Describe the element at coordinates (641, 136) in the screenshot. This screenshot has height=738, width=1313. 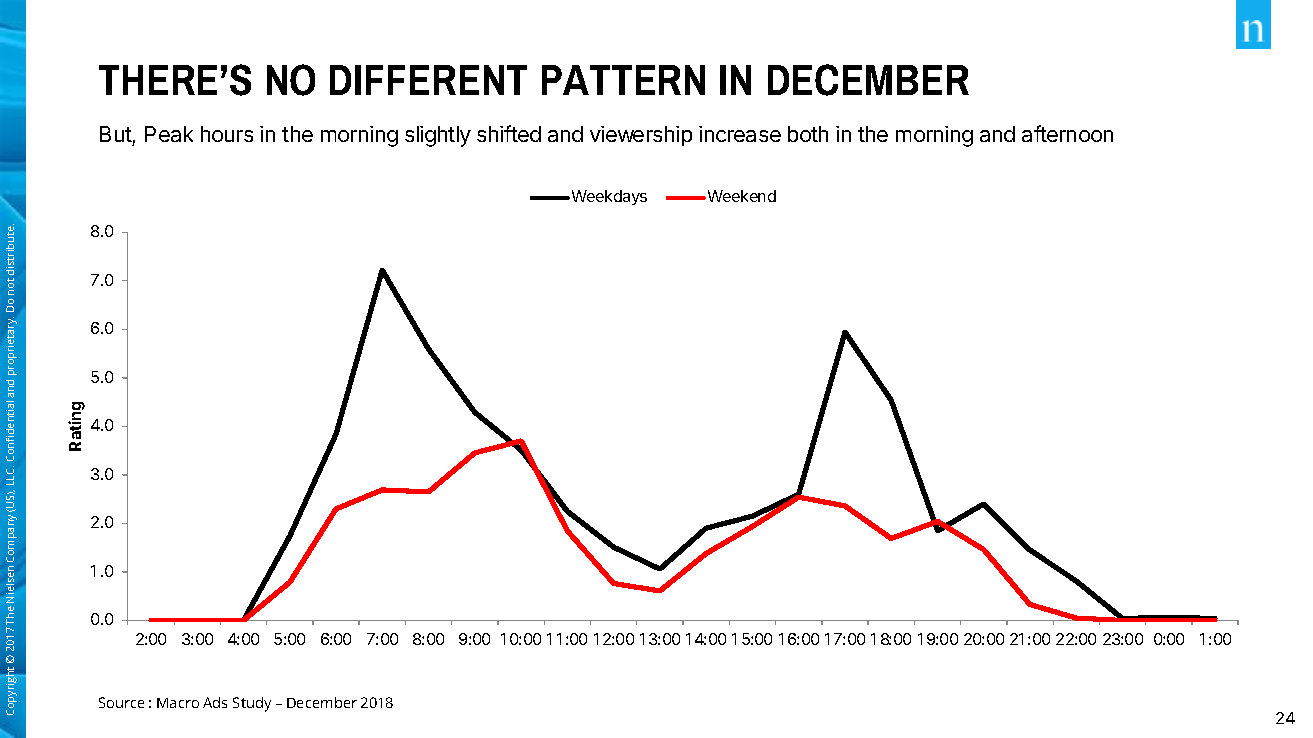
I see `viewership` at that location.
